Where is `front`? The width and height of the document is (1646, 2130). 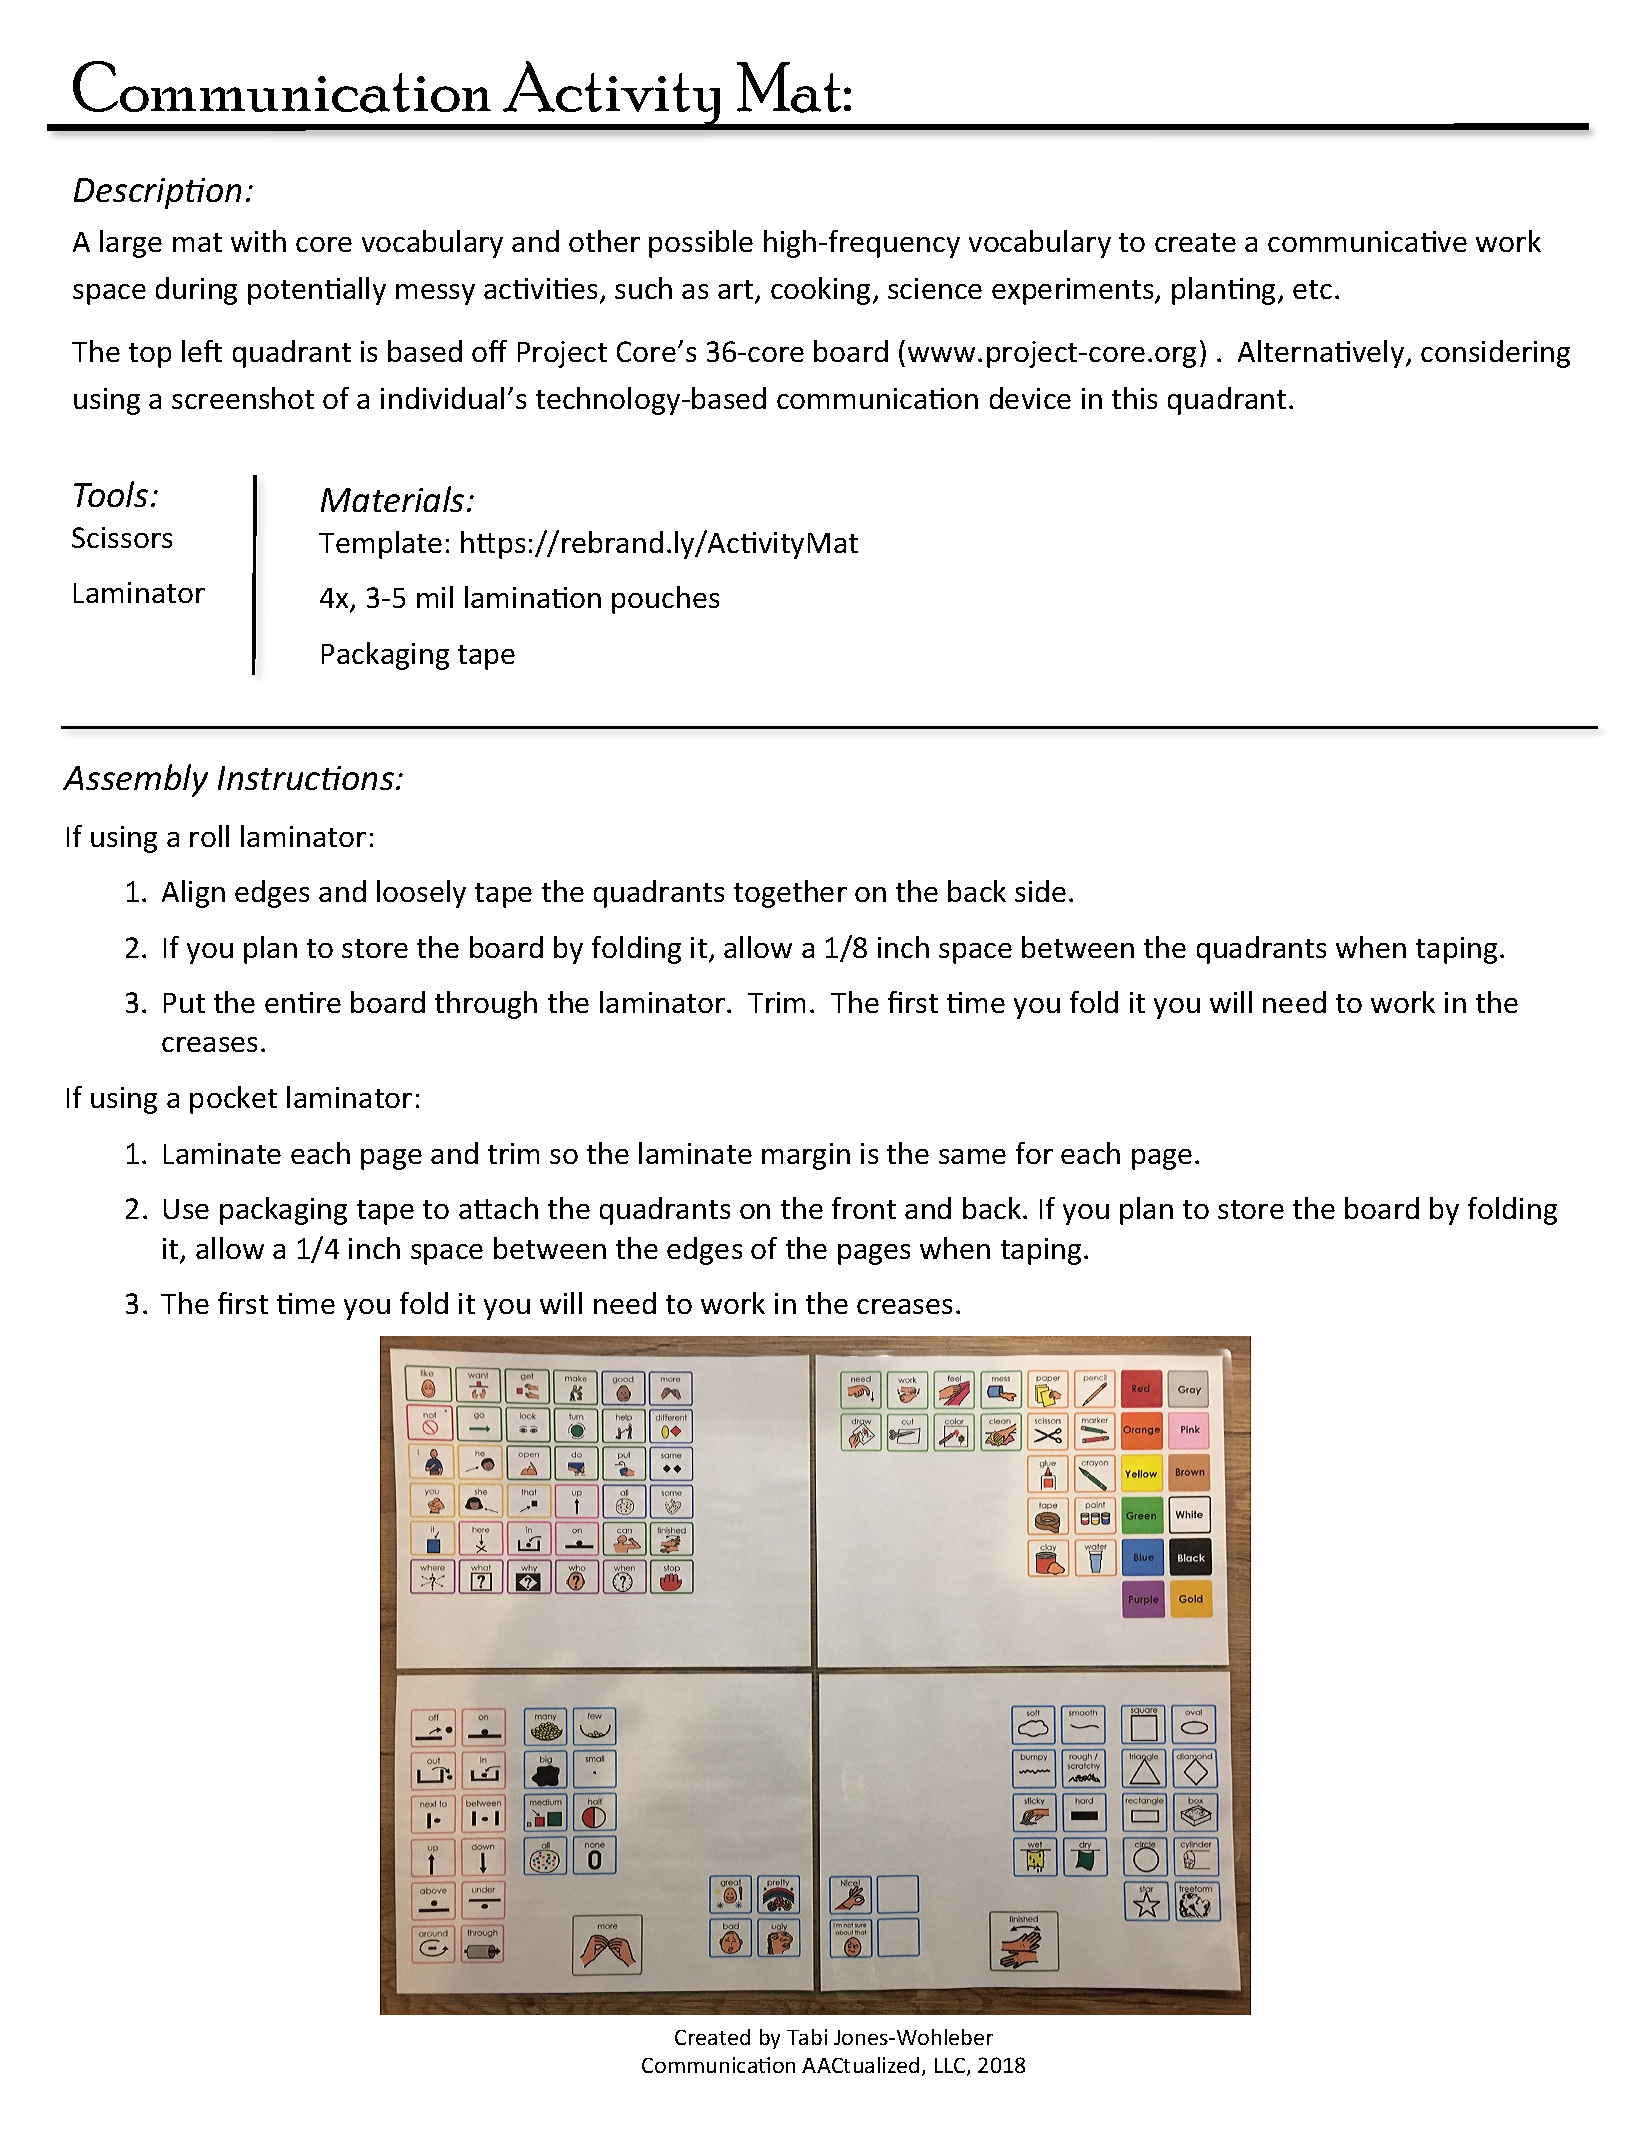
front is located at coordinates (864, 1208).
